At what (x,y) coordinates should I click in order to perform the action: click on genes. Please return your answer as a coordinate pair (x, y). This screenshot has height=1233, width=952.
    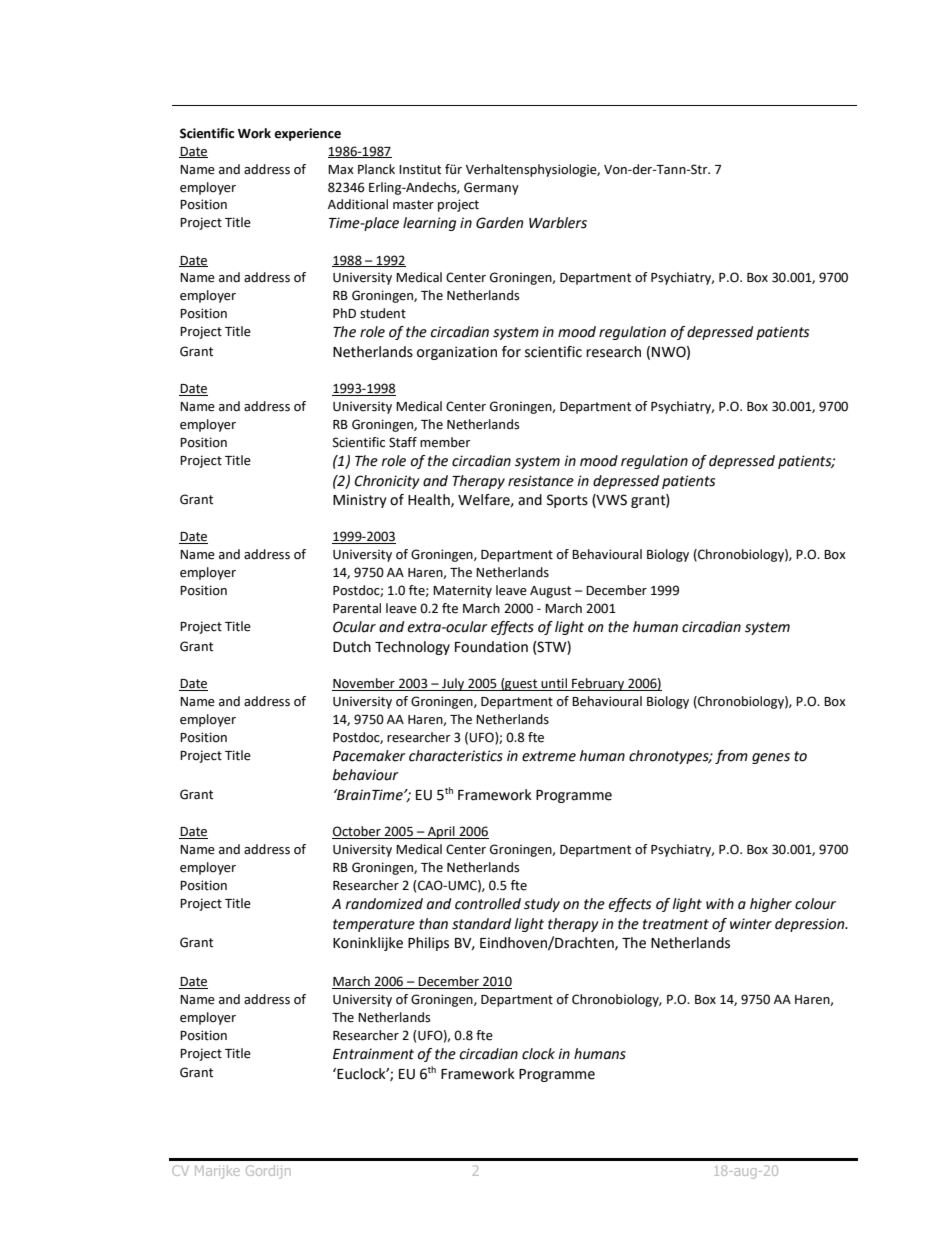
    Looking at the image, I should click on (771, 758).
